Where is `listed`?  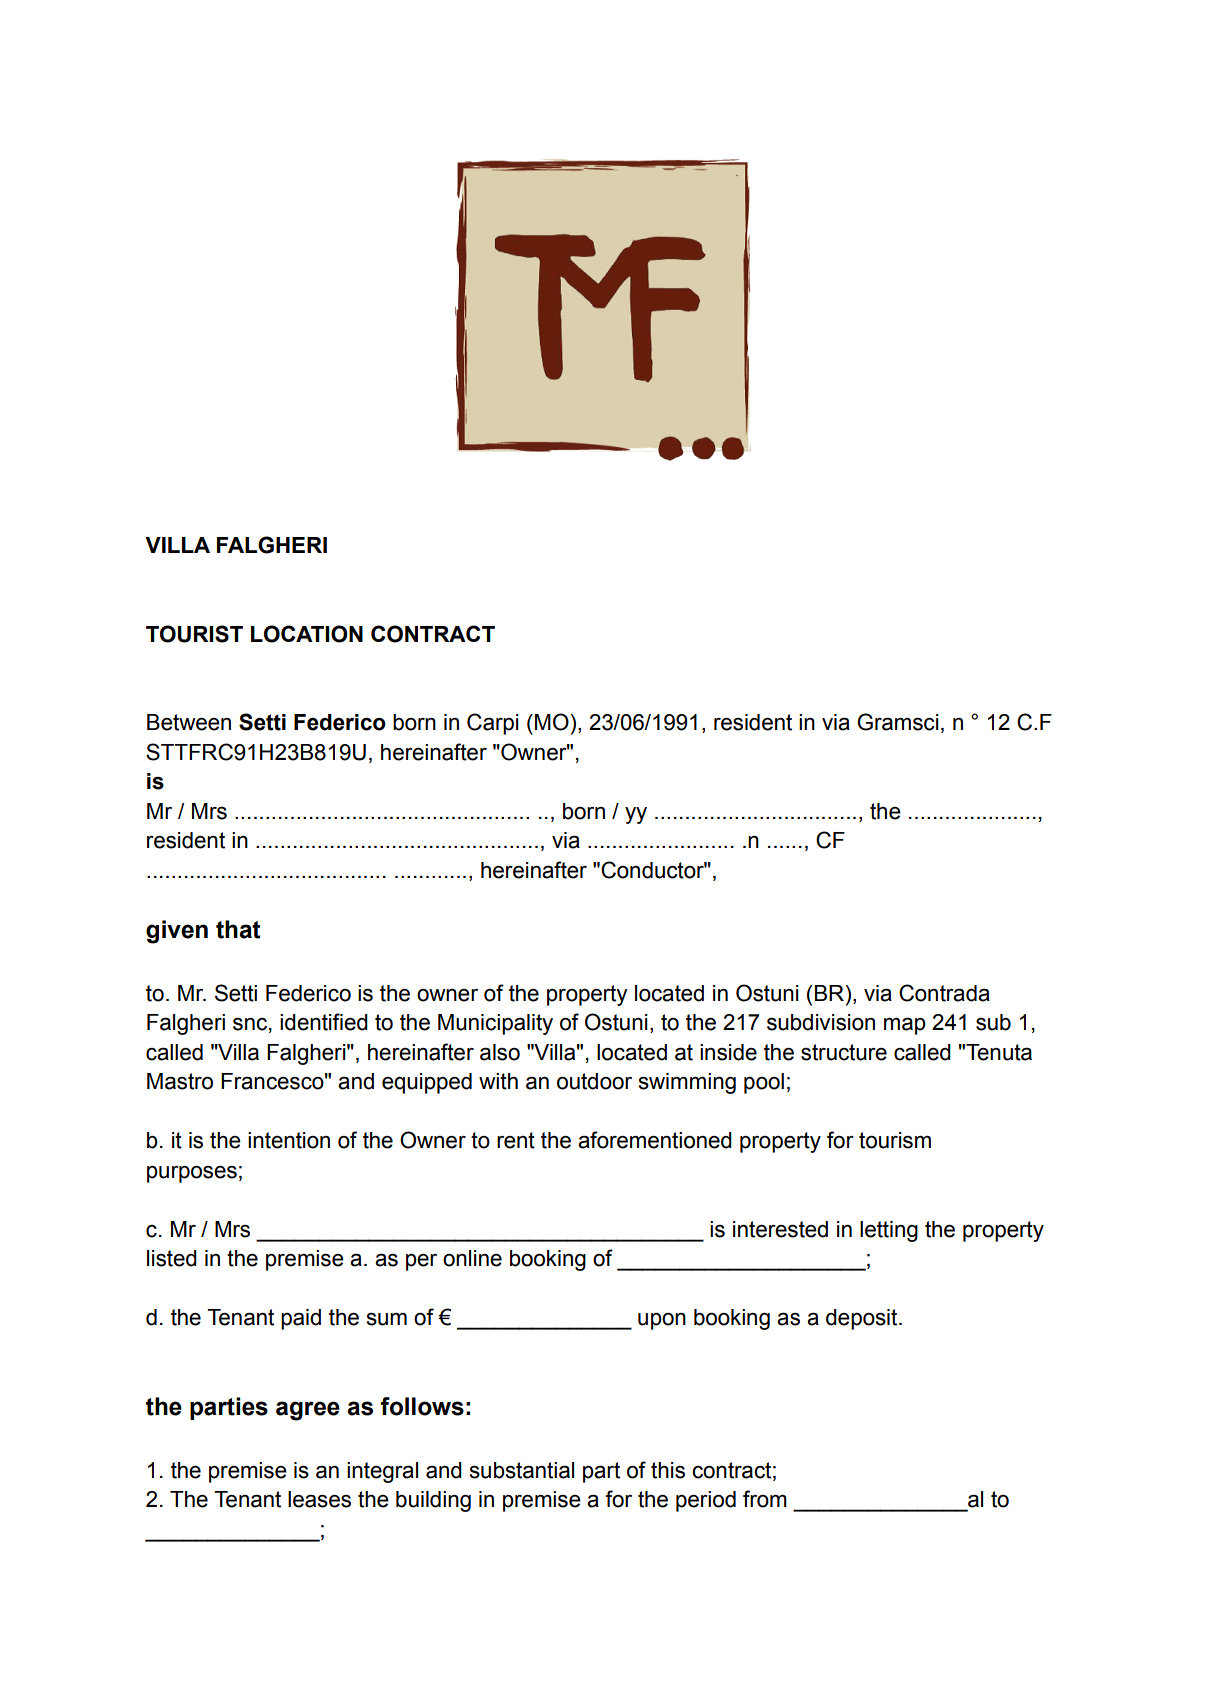 listed is located at coordinates (172, 1258).
